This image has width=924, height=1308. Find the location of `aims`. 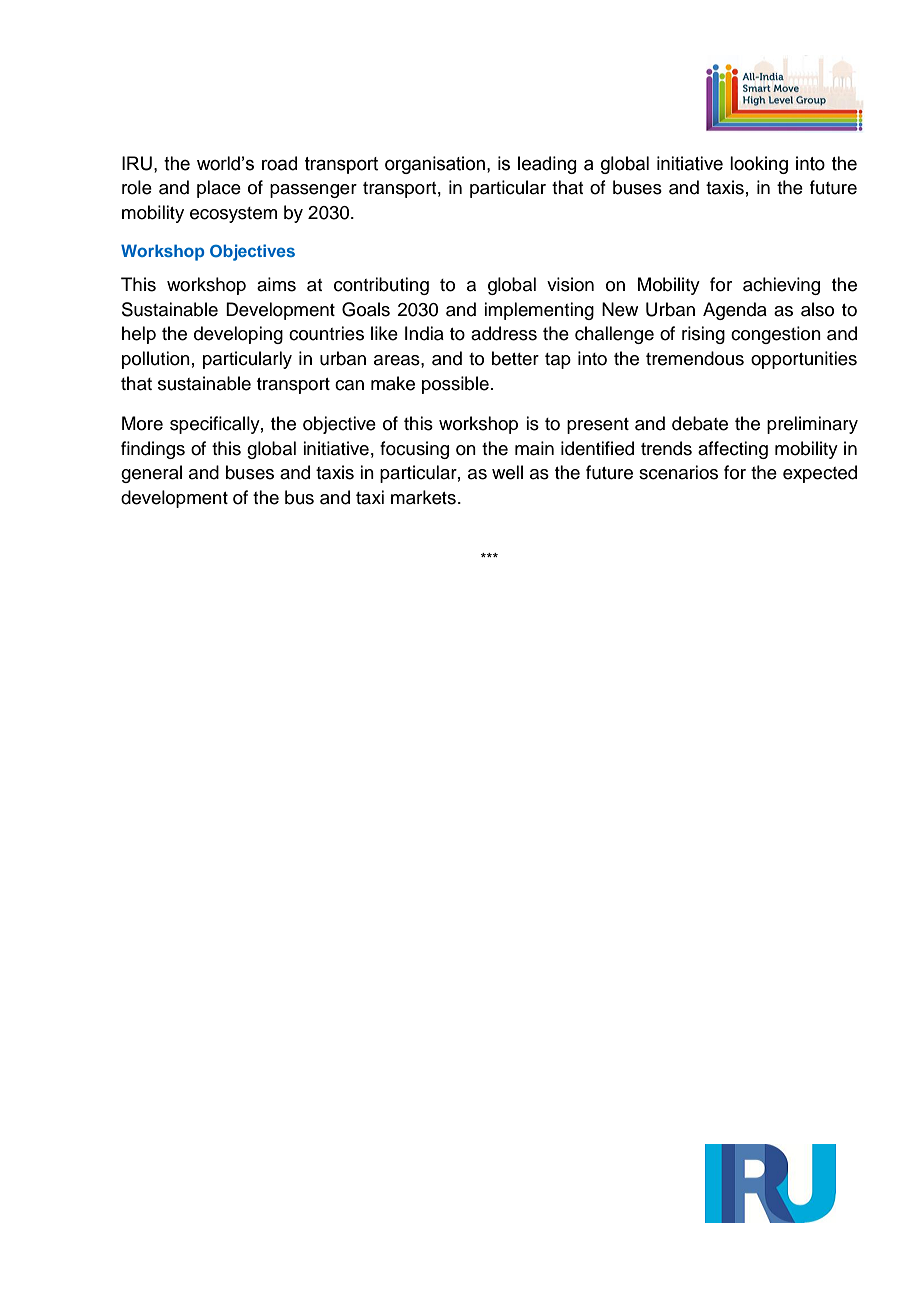

aims is located at coordinates (276, 284).
